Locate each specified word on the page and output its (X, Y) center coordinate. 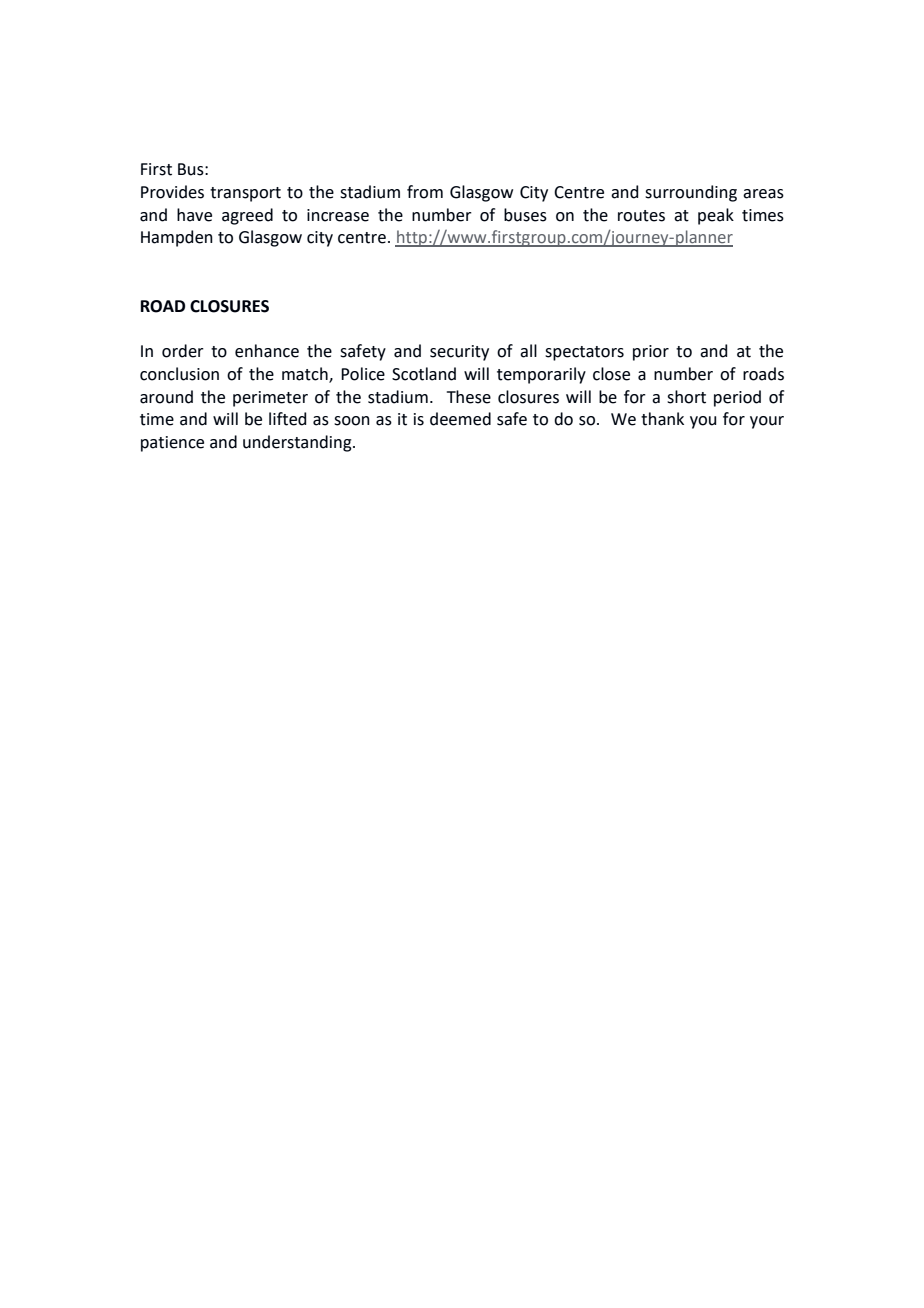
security (459, 353)
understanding (298, 443)
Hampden (177, 238)
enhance (267, 351)
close (611, 374)
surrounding (691, 193)
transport (245, 194)
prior (651, 353)
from (425, 192)
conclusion (179, 374)
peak (716, 216)
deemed (460, 419)
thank (662, 419)
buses (525, 215)
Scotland (424, 374)
